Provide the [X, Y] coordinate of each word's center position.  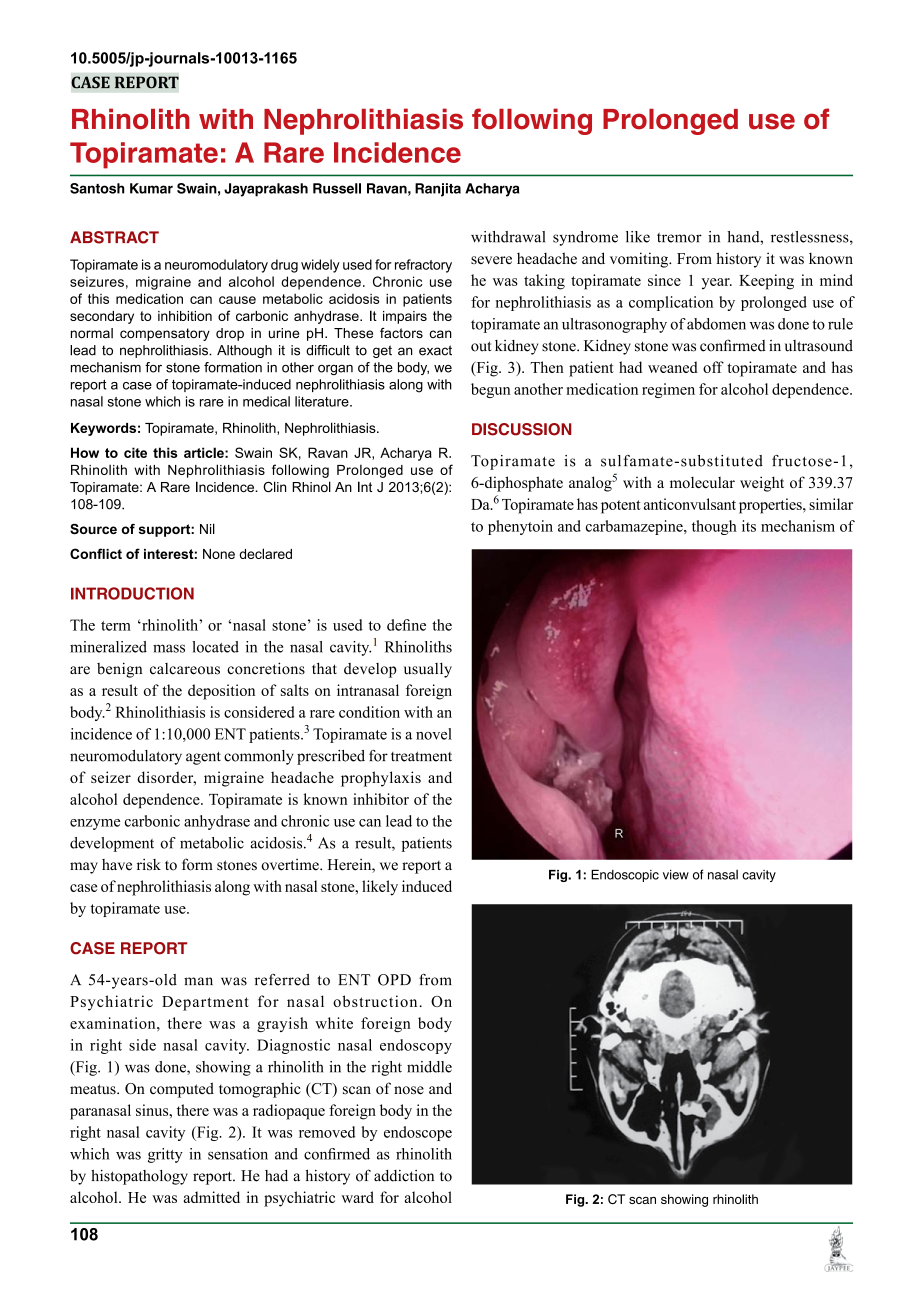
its [749, 526]
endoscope [418, 1133]
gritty [165, 1155]
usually [428, 670]
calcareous [185, 669]
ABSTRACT [114, 237]
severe [491, 260]
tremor [679, 238]
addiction [404, 1176]
